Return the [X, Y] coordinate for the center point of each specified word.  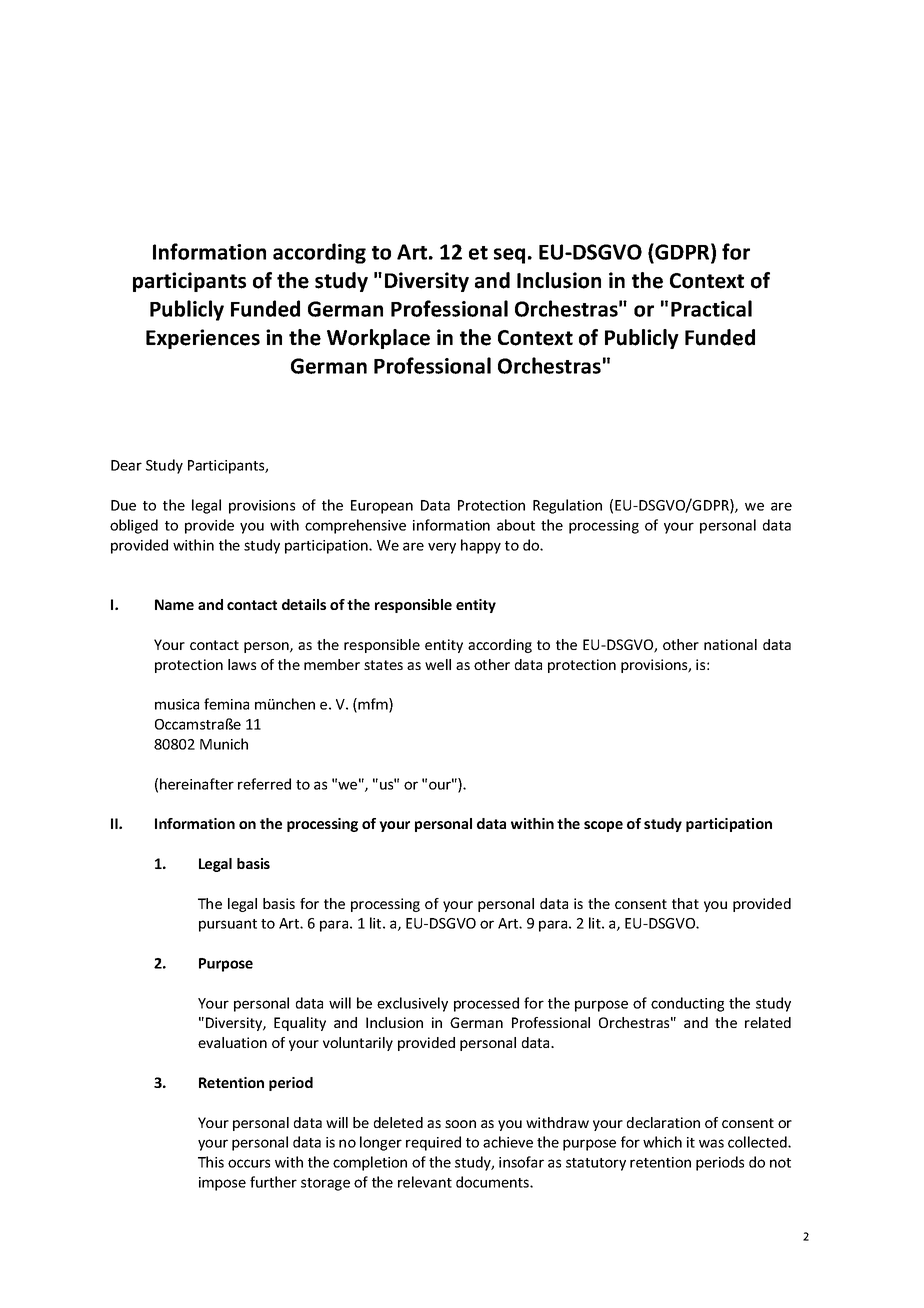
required [433, 1143]
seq [509, 256]
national [730, 644]
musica [177, 704]
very [442, 548]
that [685, 903]
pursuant [228, 925]
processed [486, 1004]
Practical [711, 308]
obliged [134, 526]
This [211, 1162]
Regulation [567, 506]
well [438, 664]
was [711, 1143]
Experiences [203, 339]
